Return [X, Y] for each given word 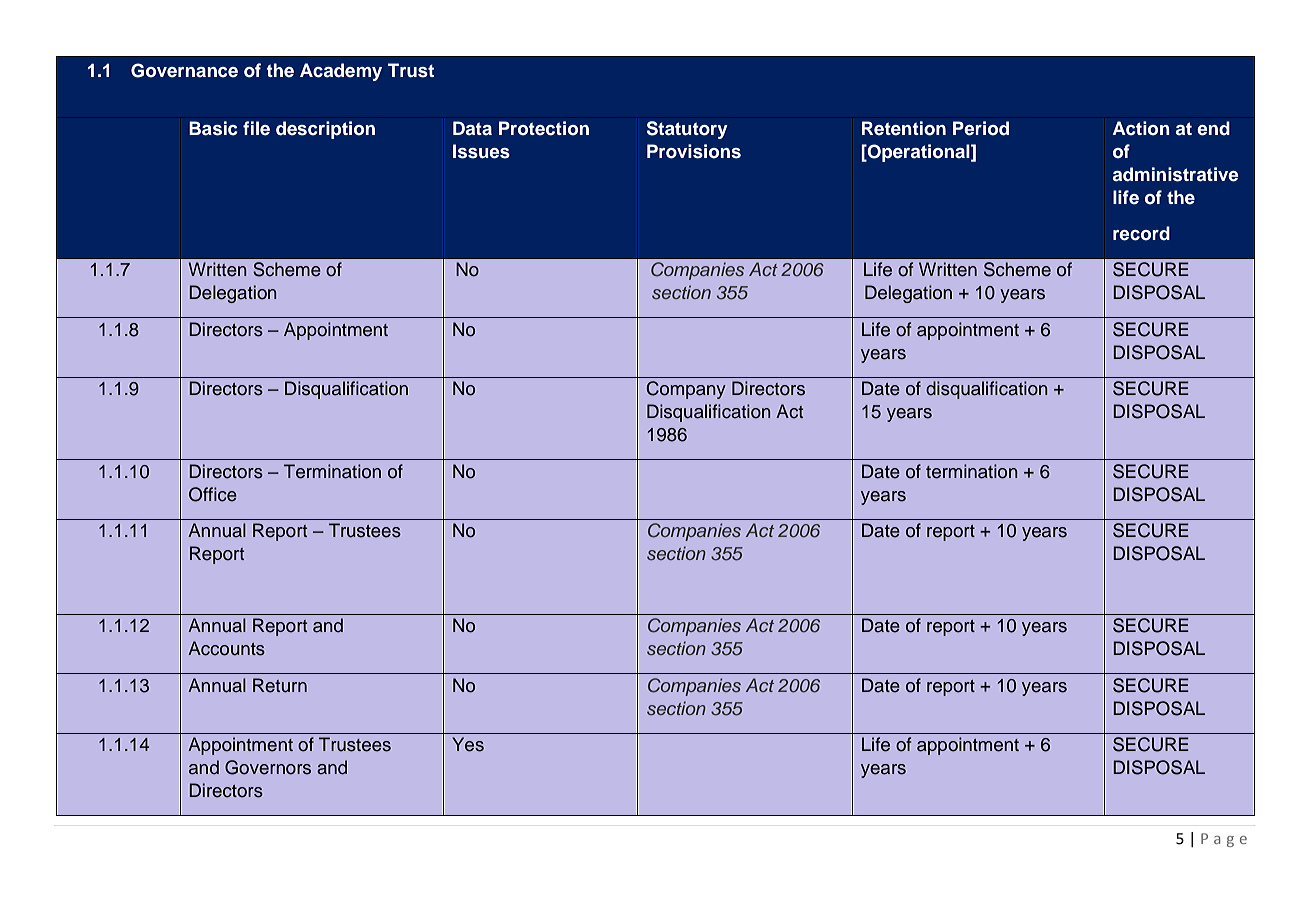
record [1141, 233]
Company [686, 390]
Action [1141, 128]
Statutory [687, 130]
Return [280, 685]
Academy [341, 72]
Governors [268, 767]
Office [213, 494]
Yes [468, 744]
